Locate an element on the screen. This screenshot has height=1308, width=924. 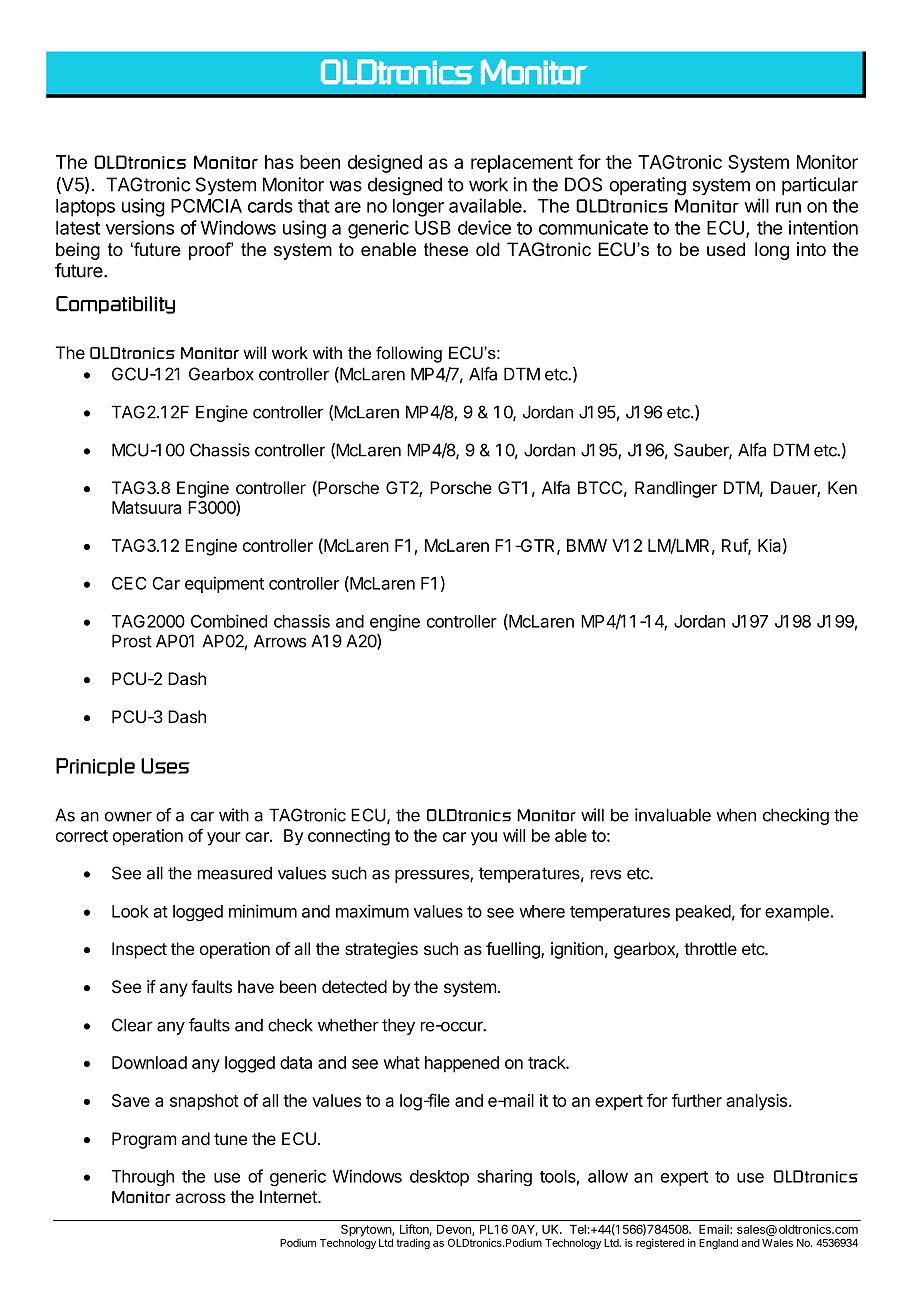
connecting is located at coordinates (349, 837).
